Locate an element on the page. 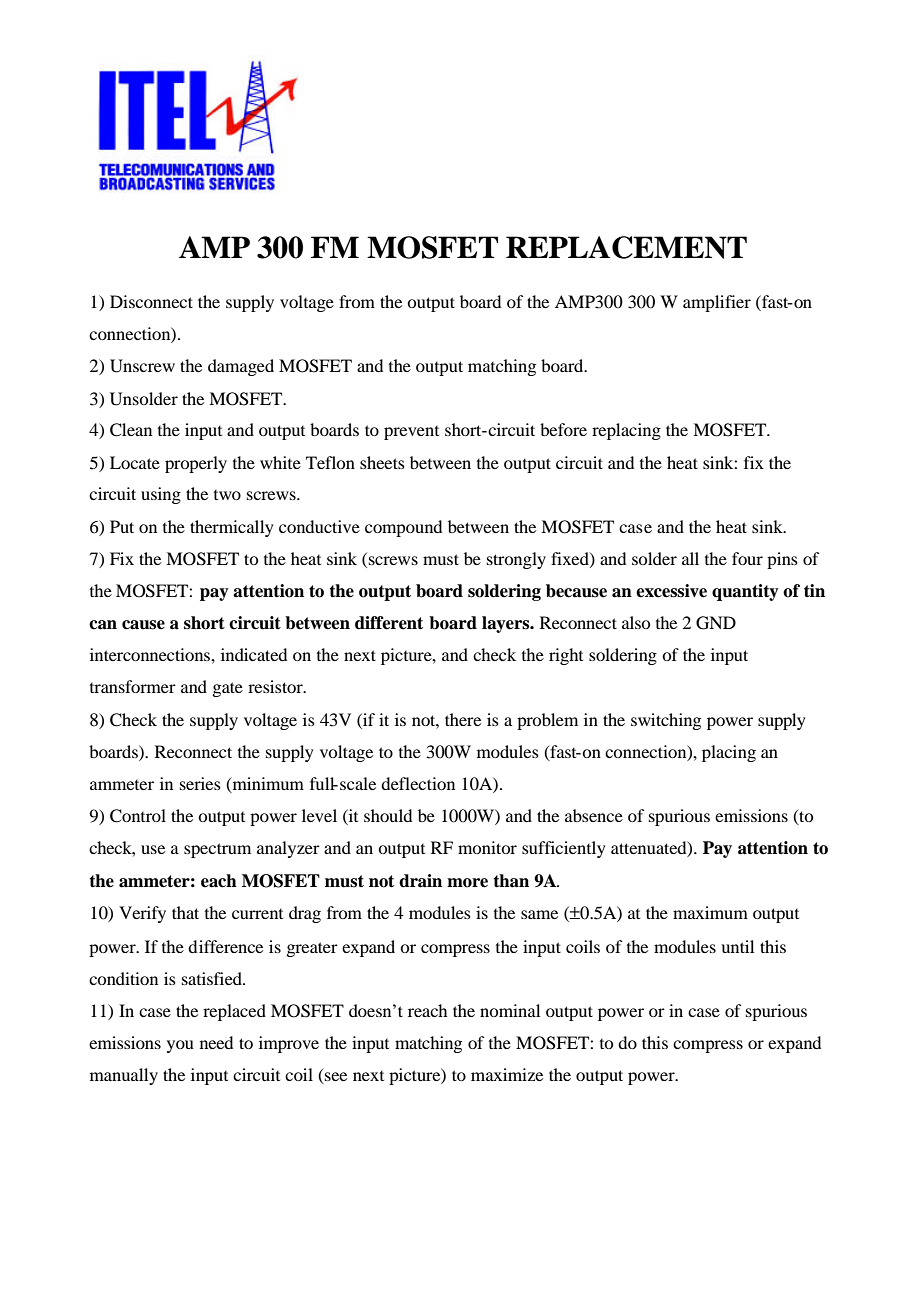 The width and height of the image is (924, 1307). spectrum is located at coordinates (217, 850).
